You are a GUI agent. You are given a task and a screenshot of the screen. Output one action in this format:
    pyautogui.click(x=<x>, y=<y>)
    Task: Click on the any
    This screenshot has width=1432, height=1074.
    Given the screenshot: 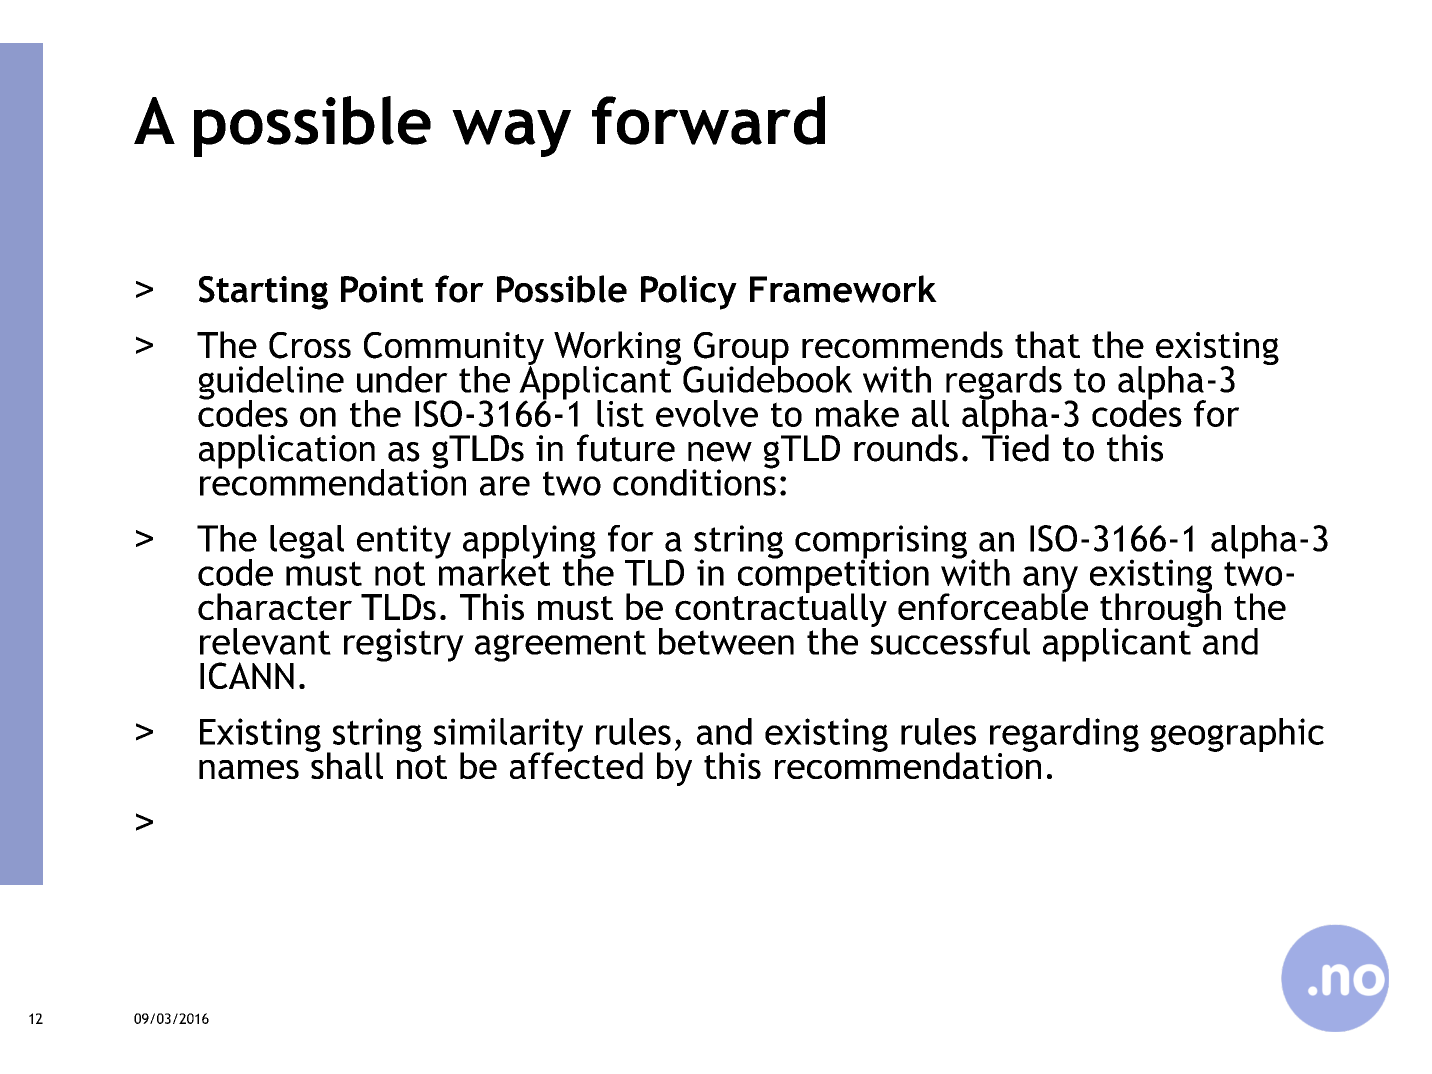 What is the action you would take?
    pyautogui.click(x=1050, y=580)
